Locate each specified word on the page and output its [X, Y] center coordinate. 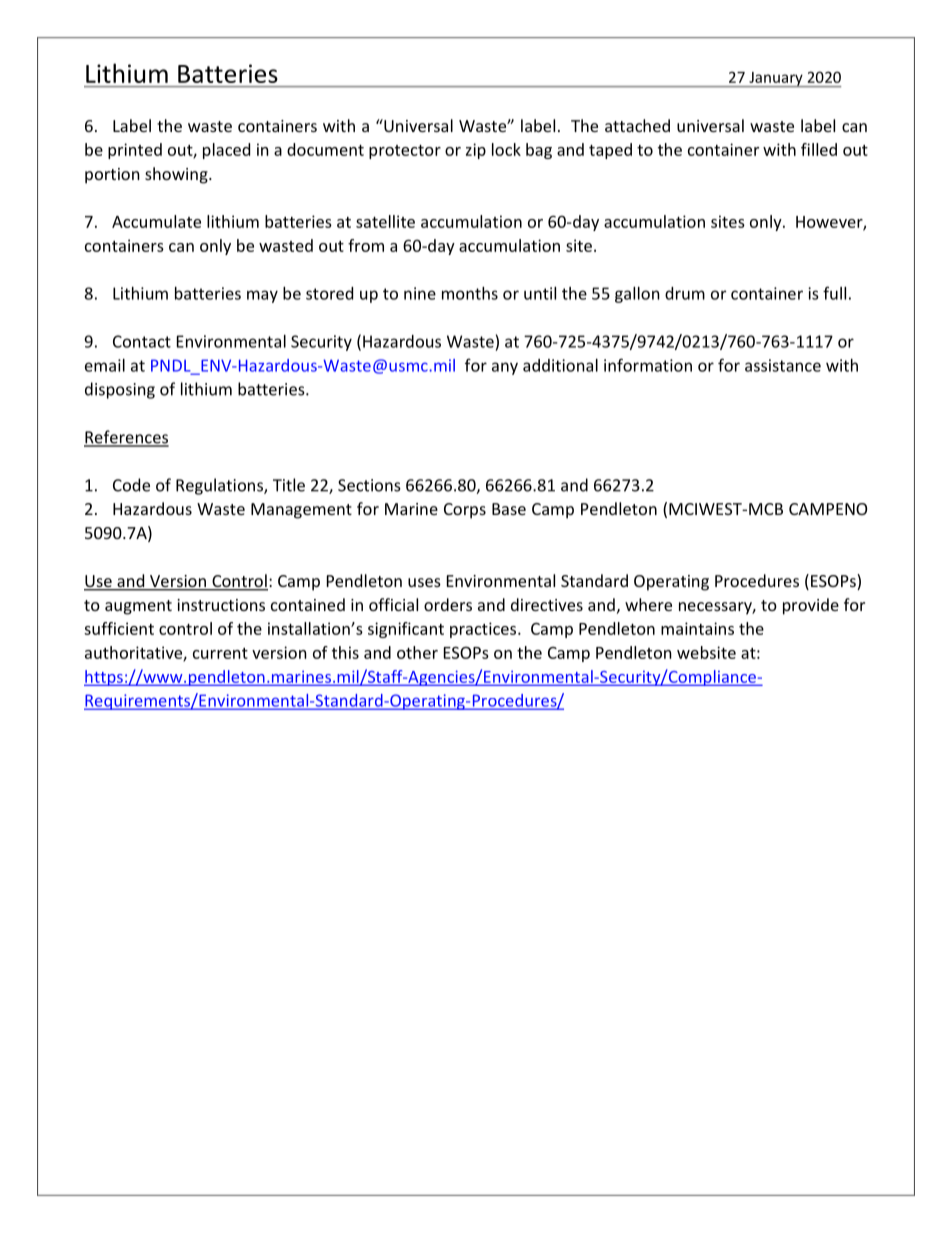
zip [476, 151]
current [220, 653]
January [776, 80]
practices [484, 630]
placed [226, 151]
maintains [697, 628]
